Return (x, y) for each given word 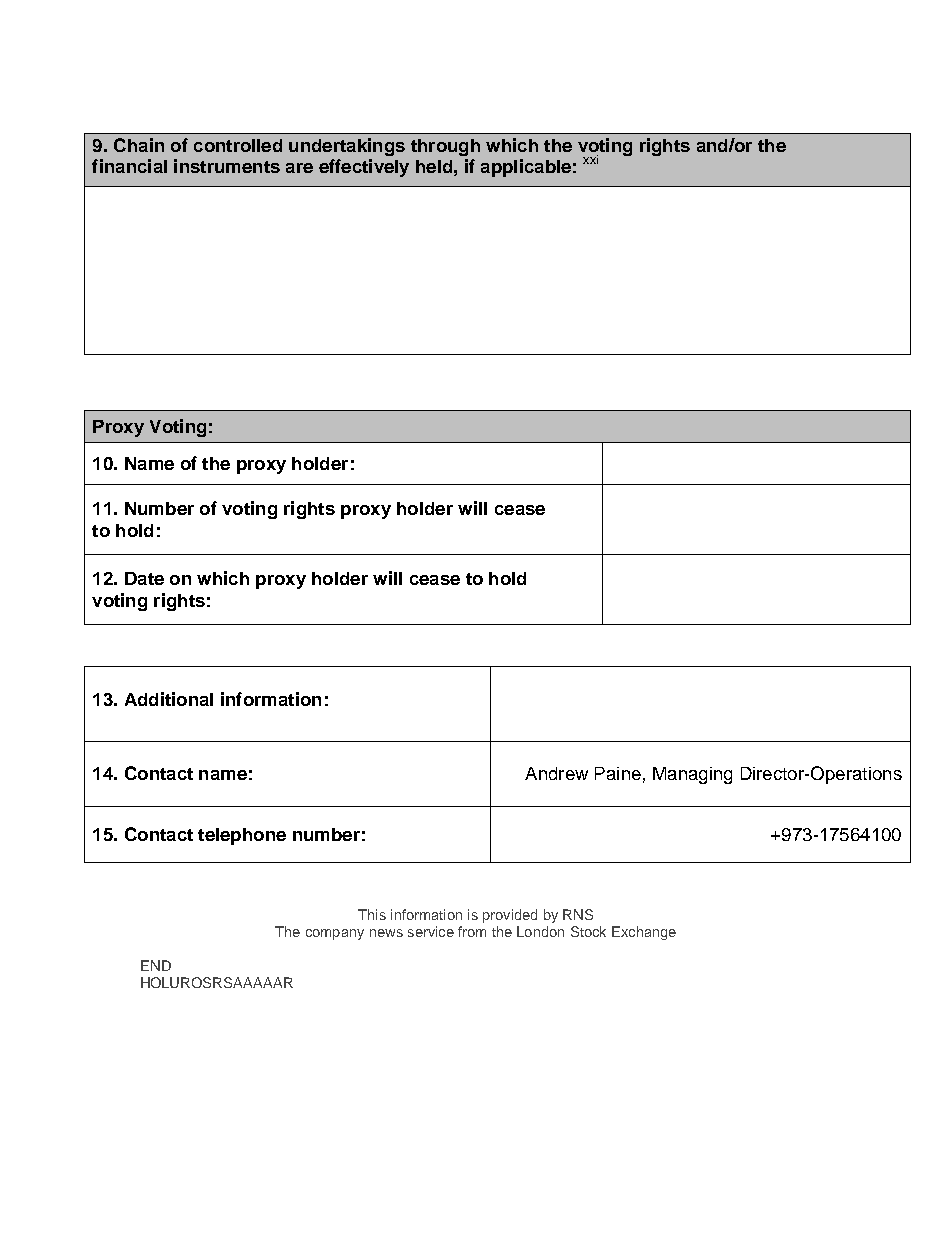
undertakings (347, 147)
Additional (169, 699)
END (156, 965)
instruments (227, 166)
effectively (364, 168)
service (431, 931)
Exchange (644, 933)
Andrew (556, 773)
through (445, 147)
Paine (618, 773)
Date (144, 578)
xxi (590, 159)
